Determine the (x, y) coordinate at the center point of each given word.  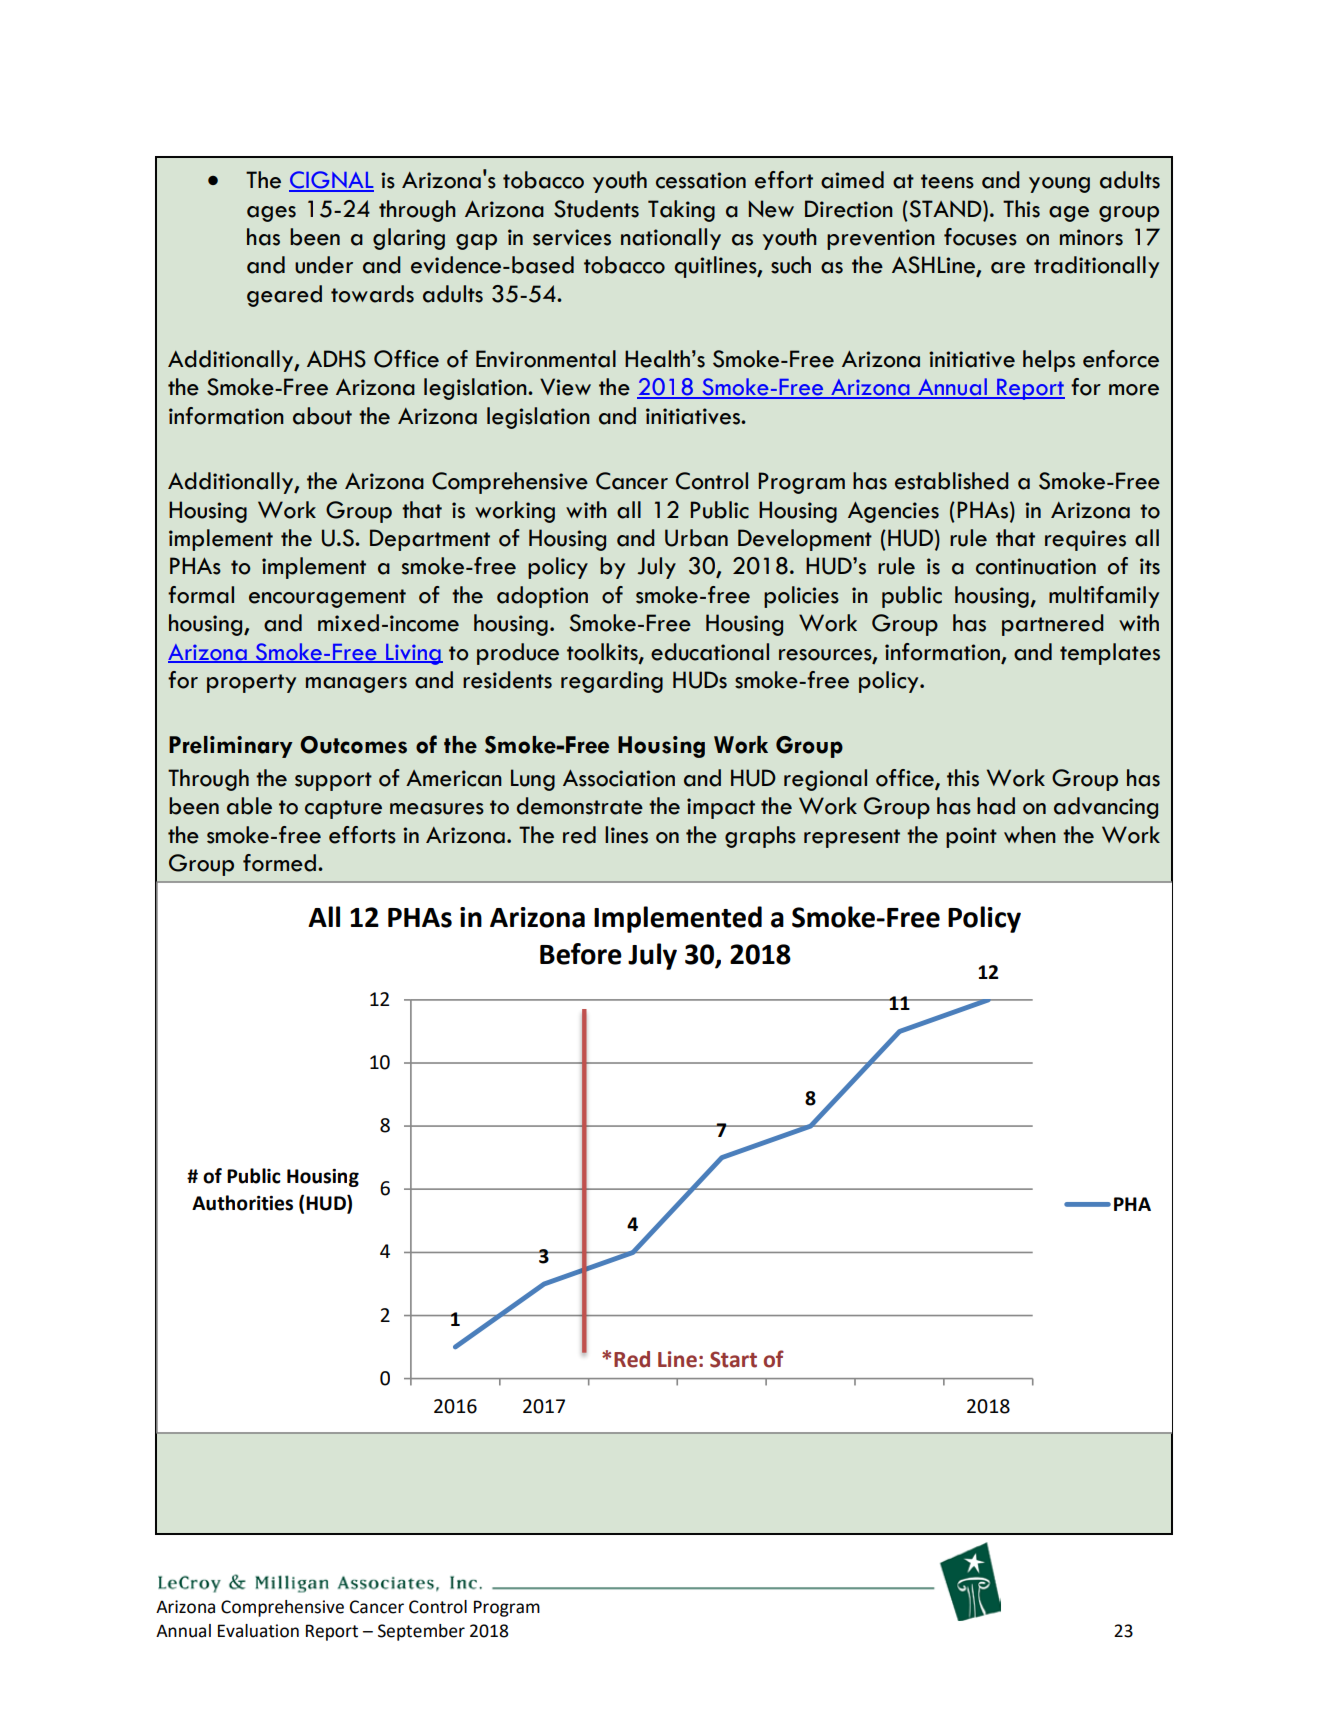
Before (581, 954)
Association (619, 778)
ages (271, 214)
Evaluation (258, 1631)
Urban (696, 538)
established (952, 481)
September (421, 1632)
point (971, 837)
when (1030, 835)
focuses (980, 237)
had (996, 806)
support (333, 781)
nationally (671, 239)
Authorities (242, 1203)
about (322, 416)
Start (733, 1359)
